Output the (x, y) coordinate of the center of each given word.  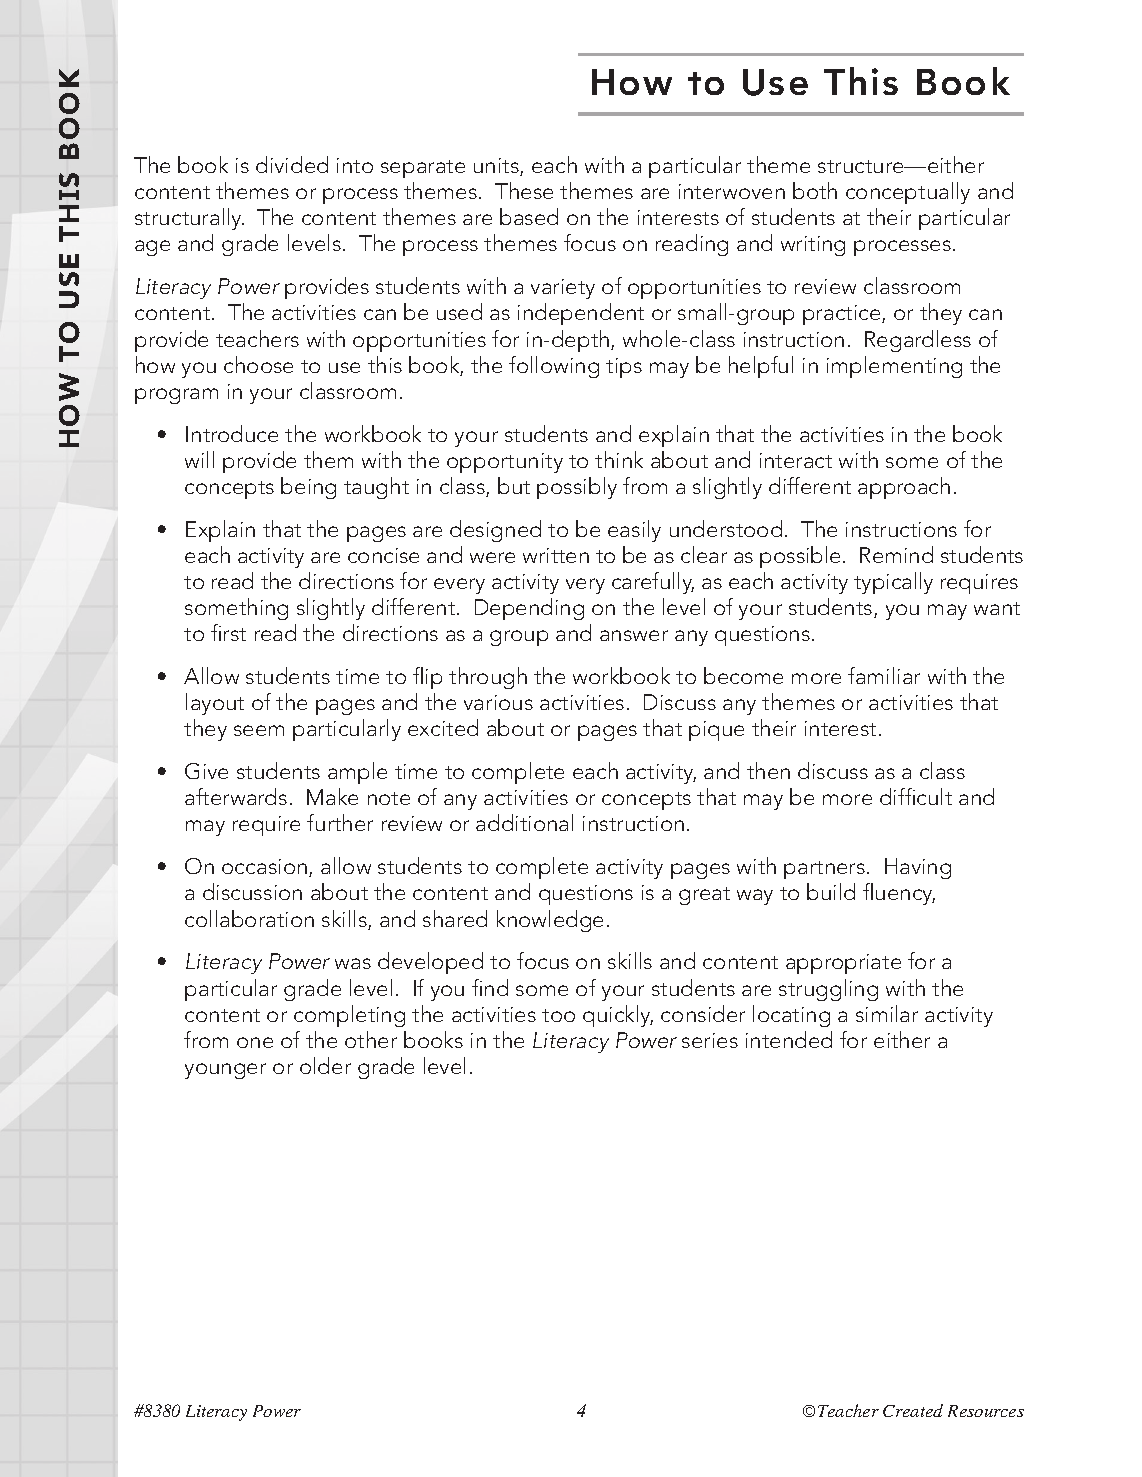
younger (225, 1071)
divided (292, 164)
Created (913, 1410)
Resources (986, 1411)
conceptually (908, 193)
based (529, 216)
